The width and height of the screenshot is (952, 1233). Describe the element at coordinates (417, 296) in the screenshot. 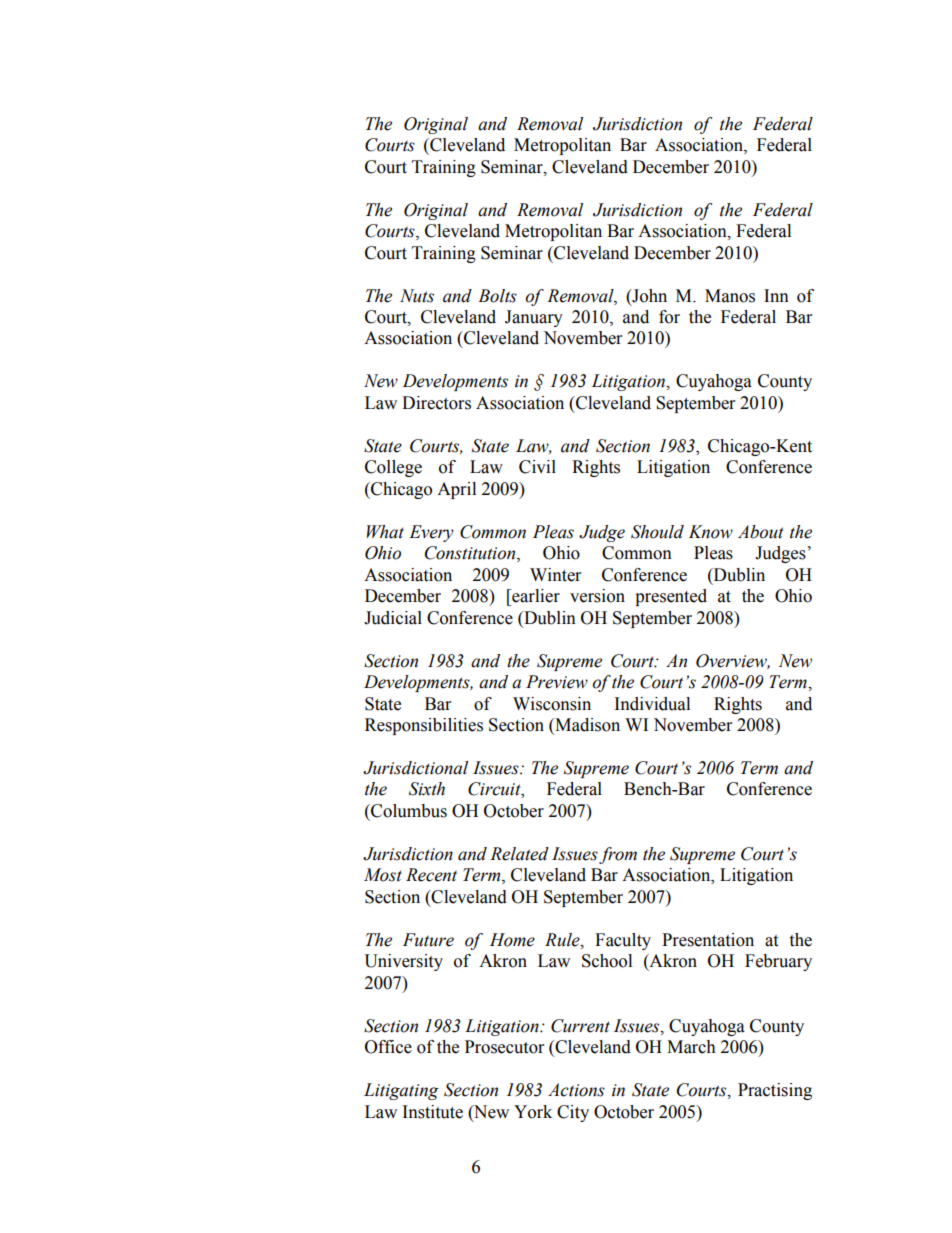

I see `Nuts` at that location.
